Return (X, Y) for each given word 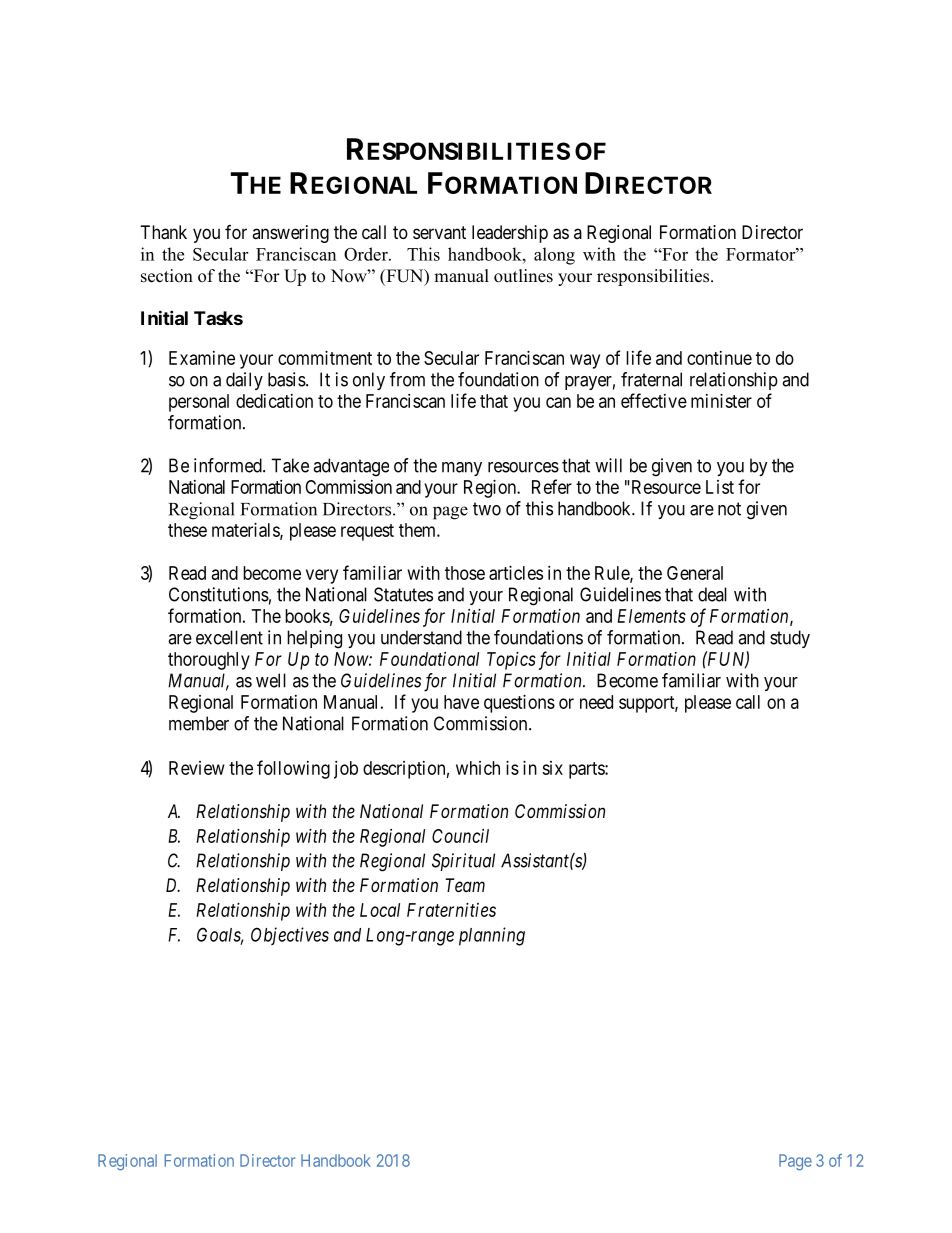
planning (492, 936)
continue (719, 358)
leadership (510, 234)
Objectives (290, 936)
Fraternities (451, 910)
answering (290, 234)
